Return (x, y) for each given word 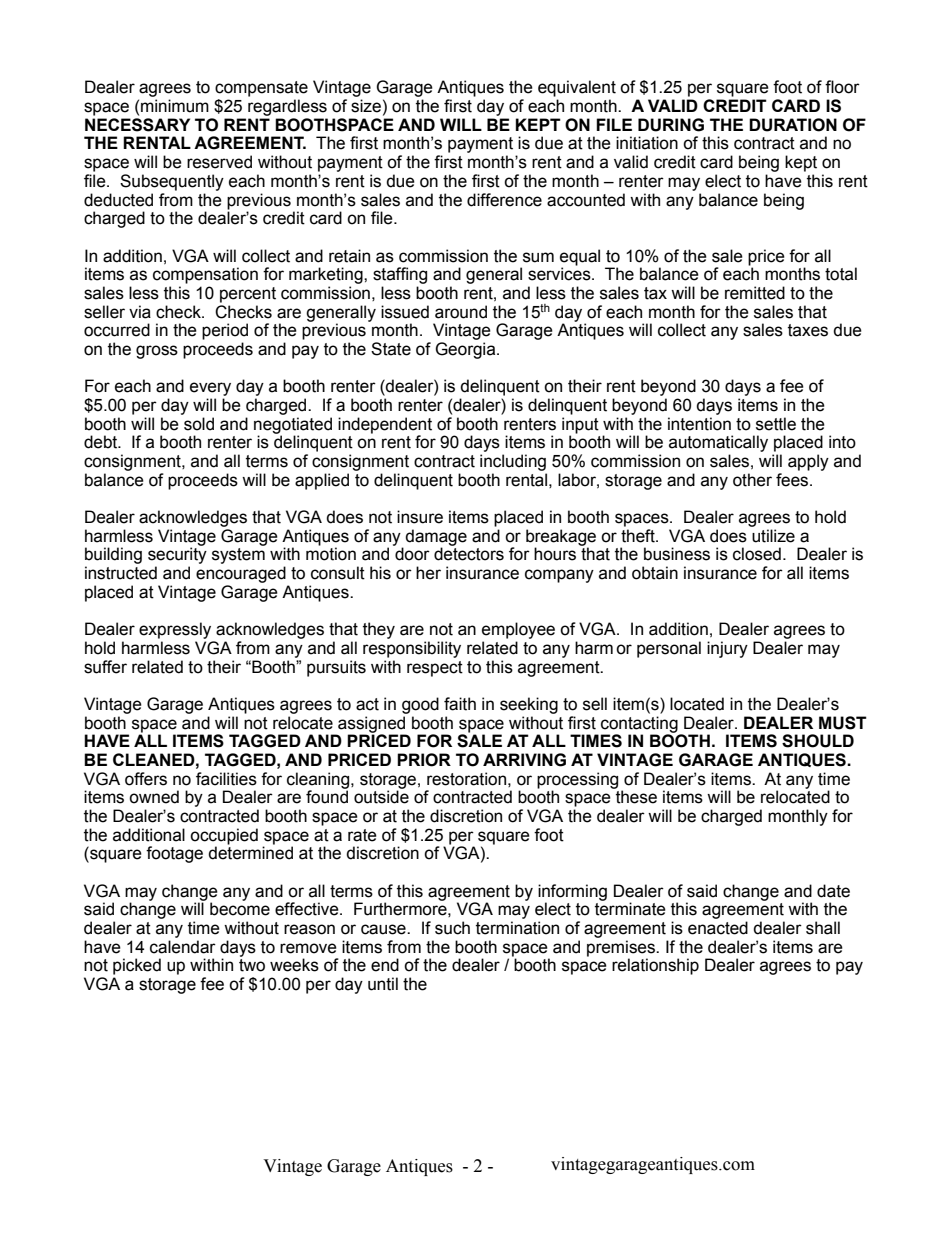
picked (137, 966)
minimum (175, 106)
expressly (175, 630)
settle (776, 424)
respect (435, 669)
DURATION (793, 125)
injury (727, 649)
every (210, 389)
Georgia (466, 350)
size (366, 106)
